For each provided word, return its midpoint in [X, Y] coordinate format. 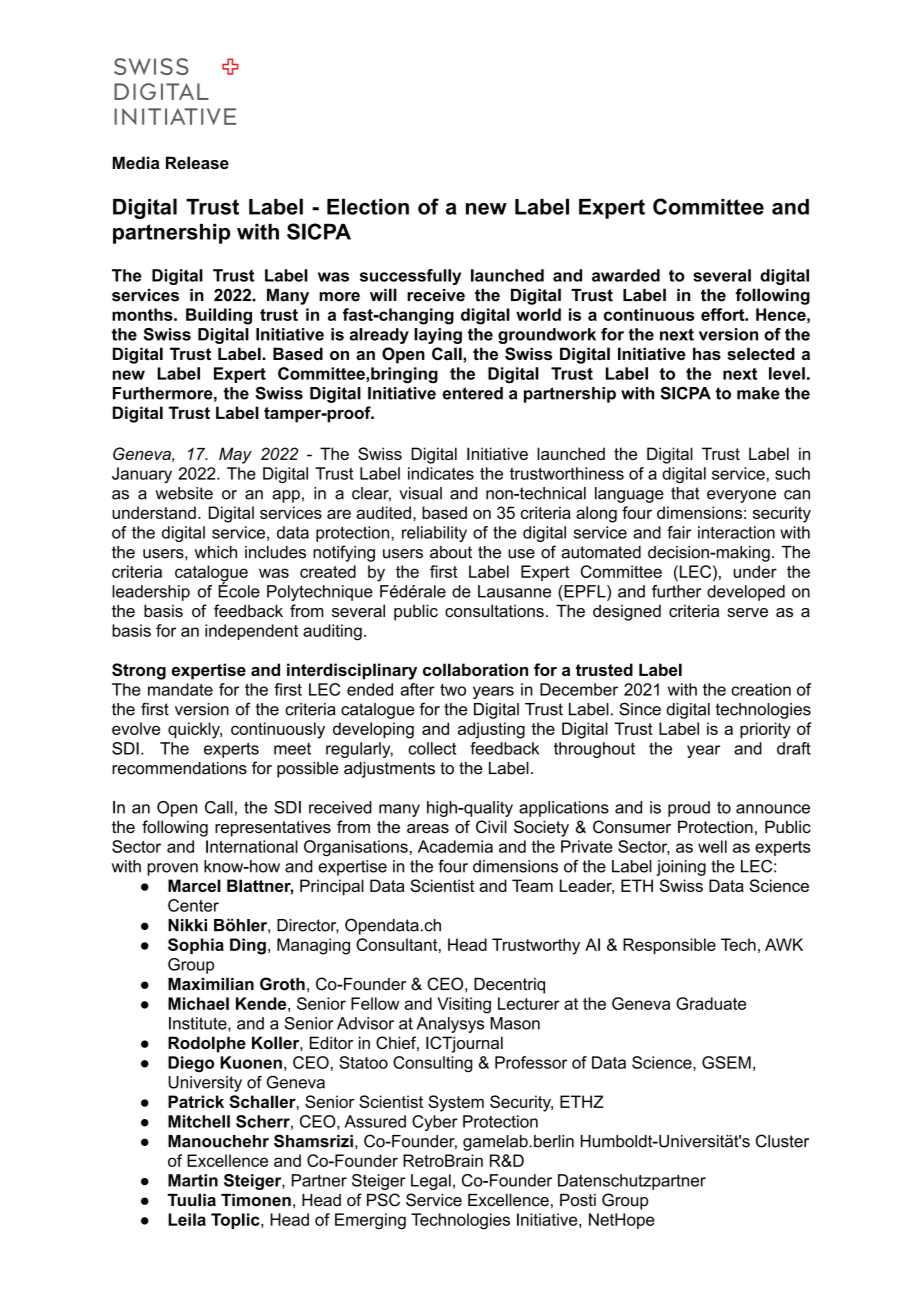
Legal [431, 1182]
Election [368, 206]
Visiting [464, 1005]
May [235, 455]
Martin [193, 1180]
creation [761, 689]
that [685, 493]
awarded [626, 275]
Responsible [669, 946]
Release [197, 162]
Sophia [196, 946]
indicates [441, 473]
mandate [180, 689]
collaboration [475, 669]
